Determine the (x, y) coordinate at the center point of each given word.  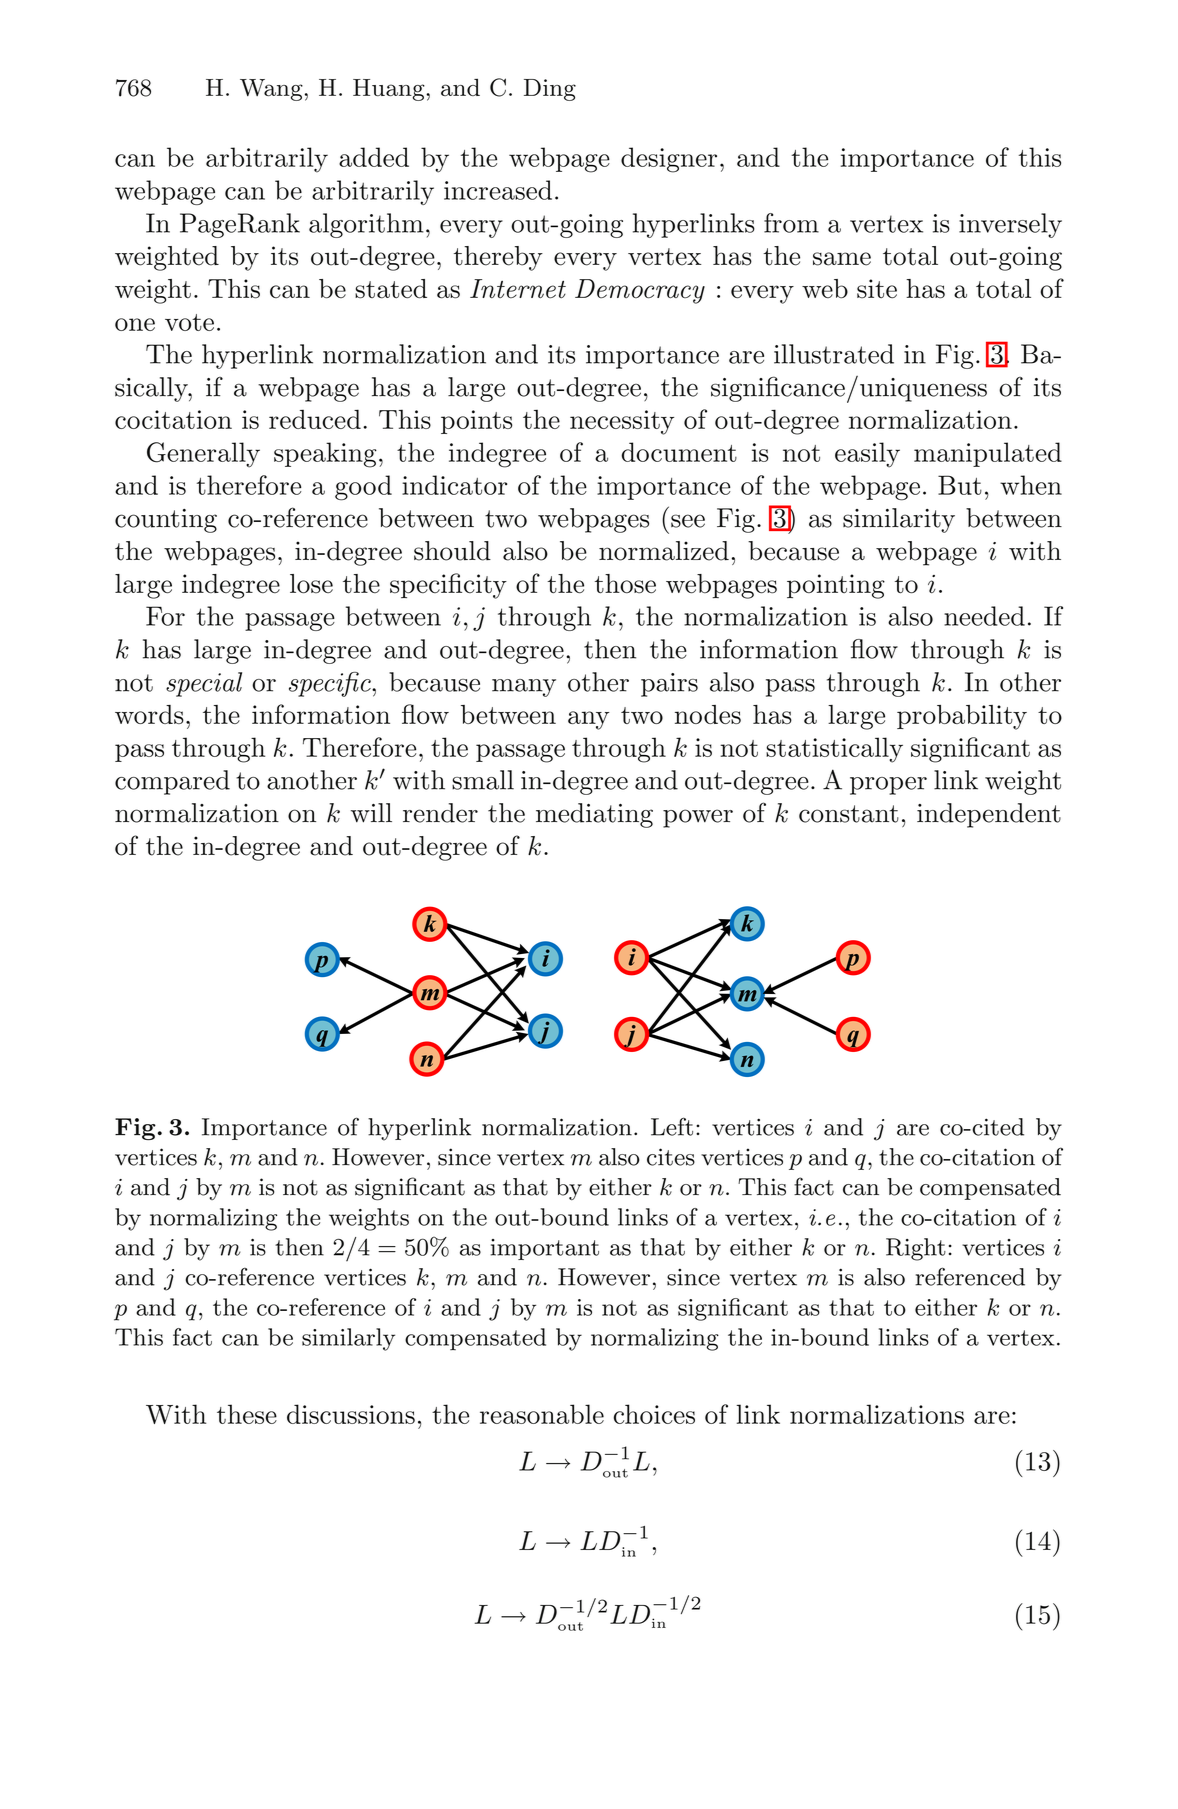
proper (888, 786)
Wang (271, 90)
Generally (203, 455)
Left (672, 1126)
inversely (1010, 225)
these (247, 1414)
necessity (622, 422)
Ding (550, 90)
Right (916, 1249)
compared (172, 782)
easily (867, 455)
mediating (594, 815)
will (371, 813)
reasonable (542, 1414)
